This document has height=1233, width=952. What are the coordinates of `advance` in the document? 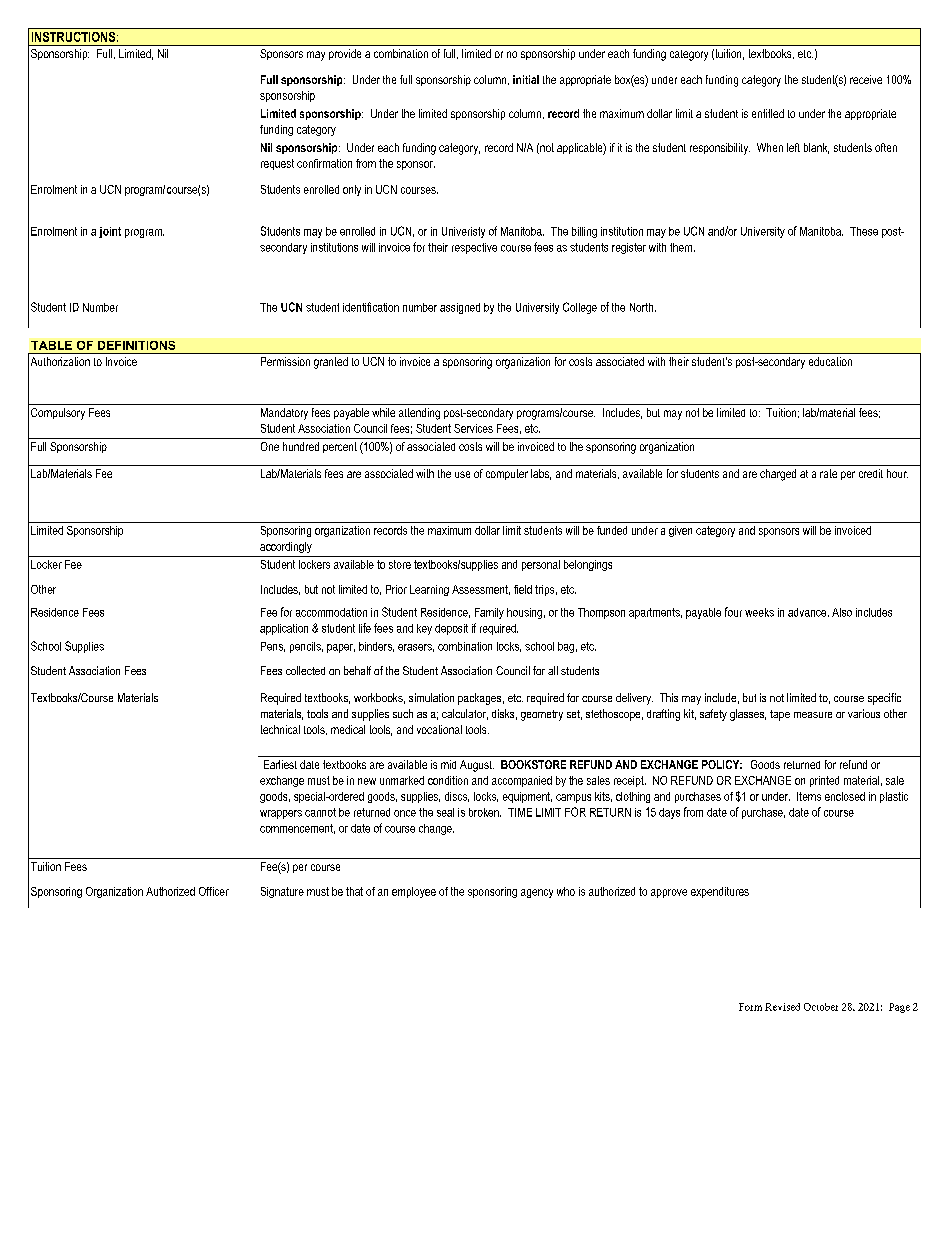 It's located at (808, 612).
